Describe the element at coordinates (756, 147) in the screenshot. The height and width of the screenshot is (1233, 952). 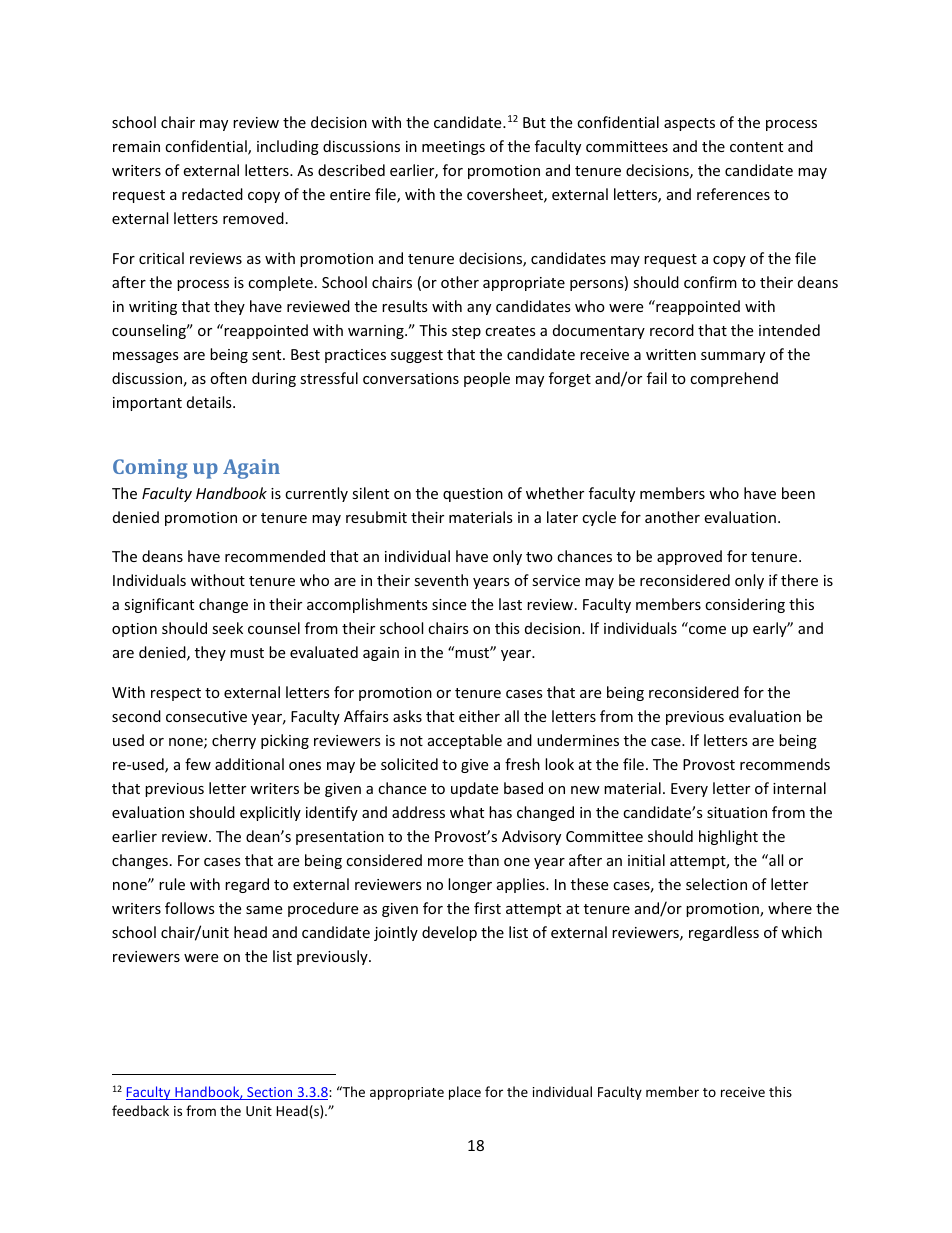
I see `content` at that location.
